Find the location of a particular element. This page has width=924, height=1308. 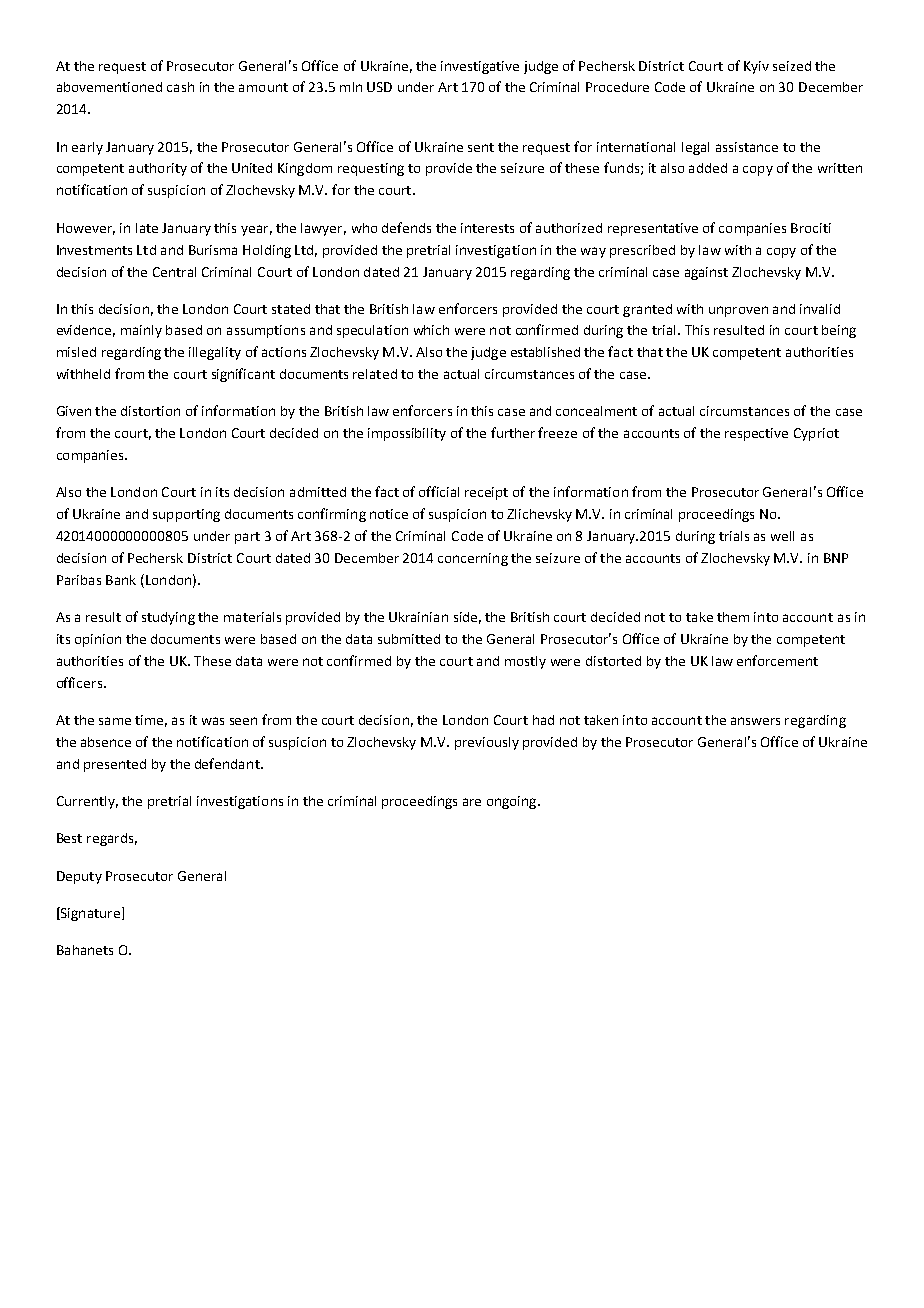

which is located at coordinates (431, 330).
